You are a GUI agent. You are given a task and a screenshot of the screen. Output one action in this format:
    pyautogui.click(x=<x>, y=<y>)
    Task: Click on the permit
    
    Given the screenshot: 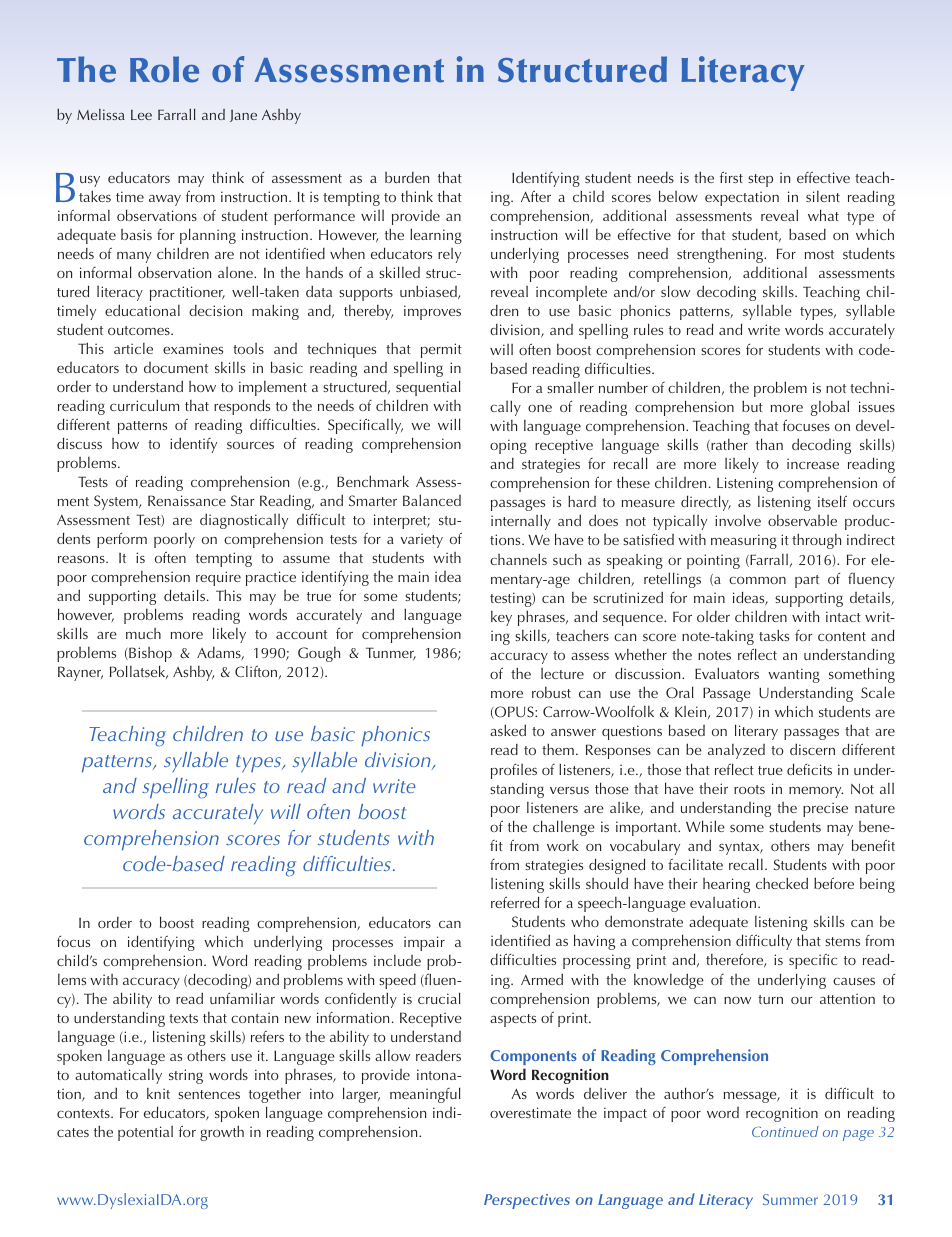 What is the action you would take?
    pyautogui.click(x=441, y=350)
